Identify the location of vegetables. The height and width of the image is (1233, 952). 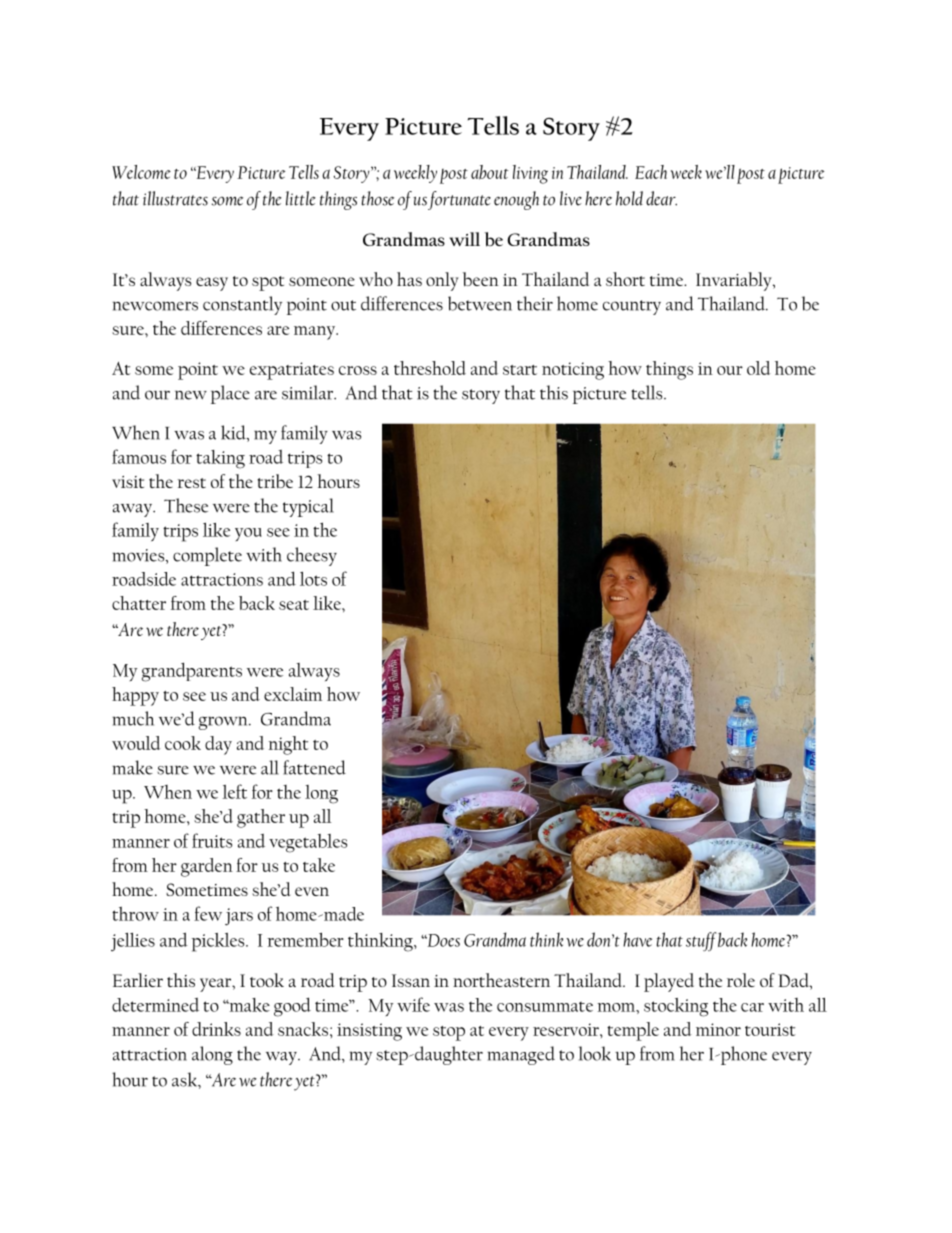
(308, 843).
